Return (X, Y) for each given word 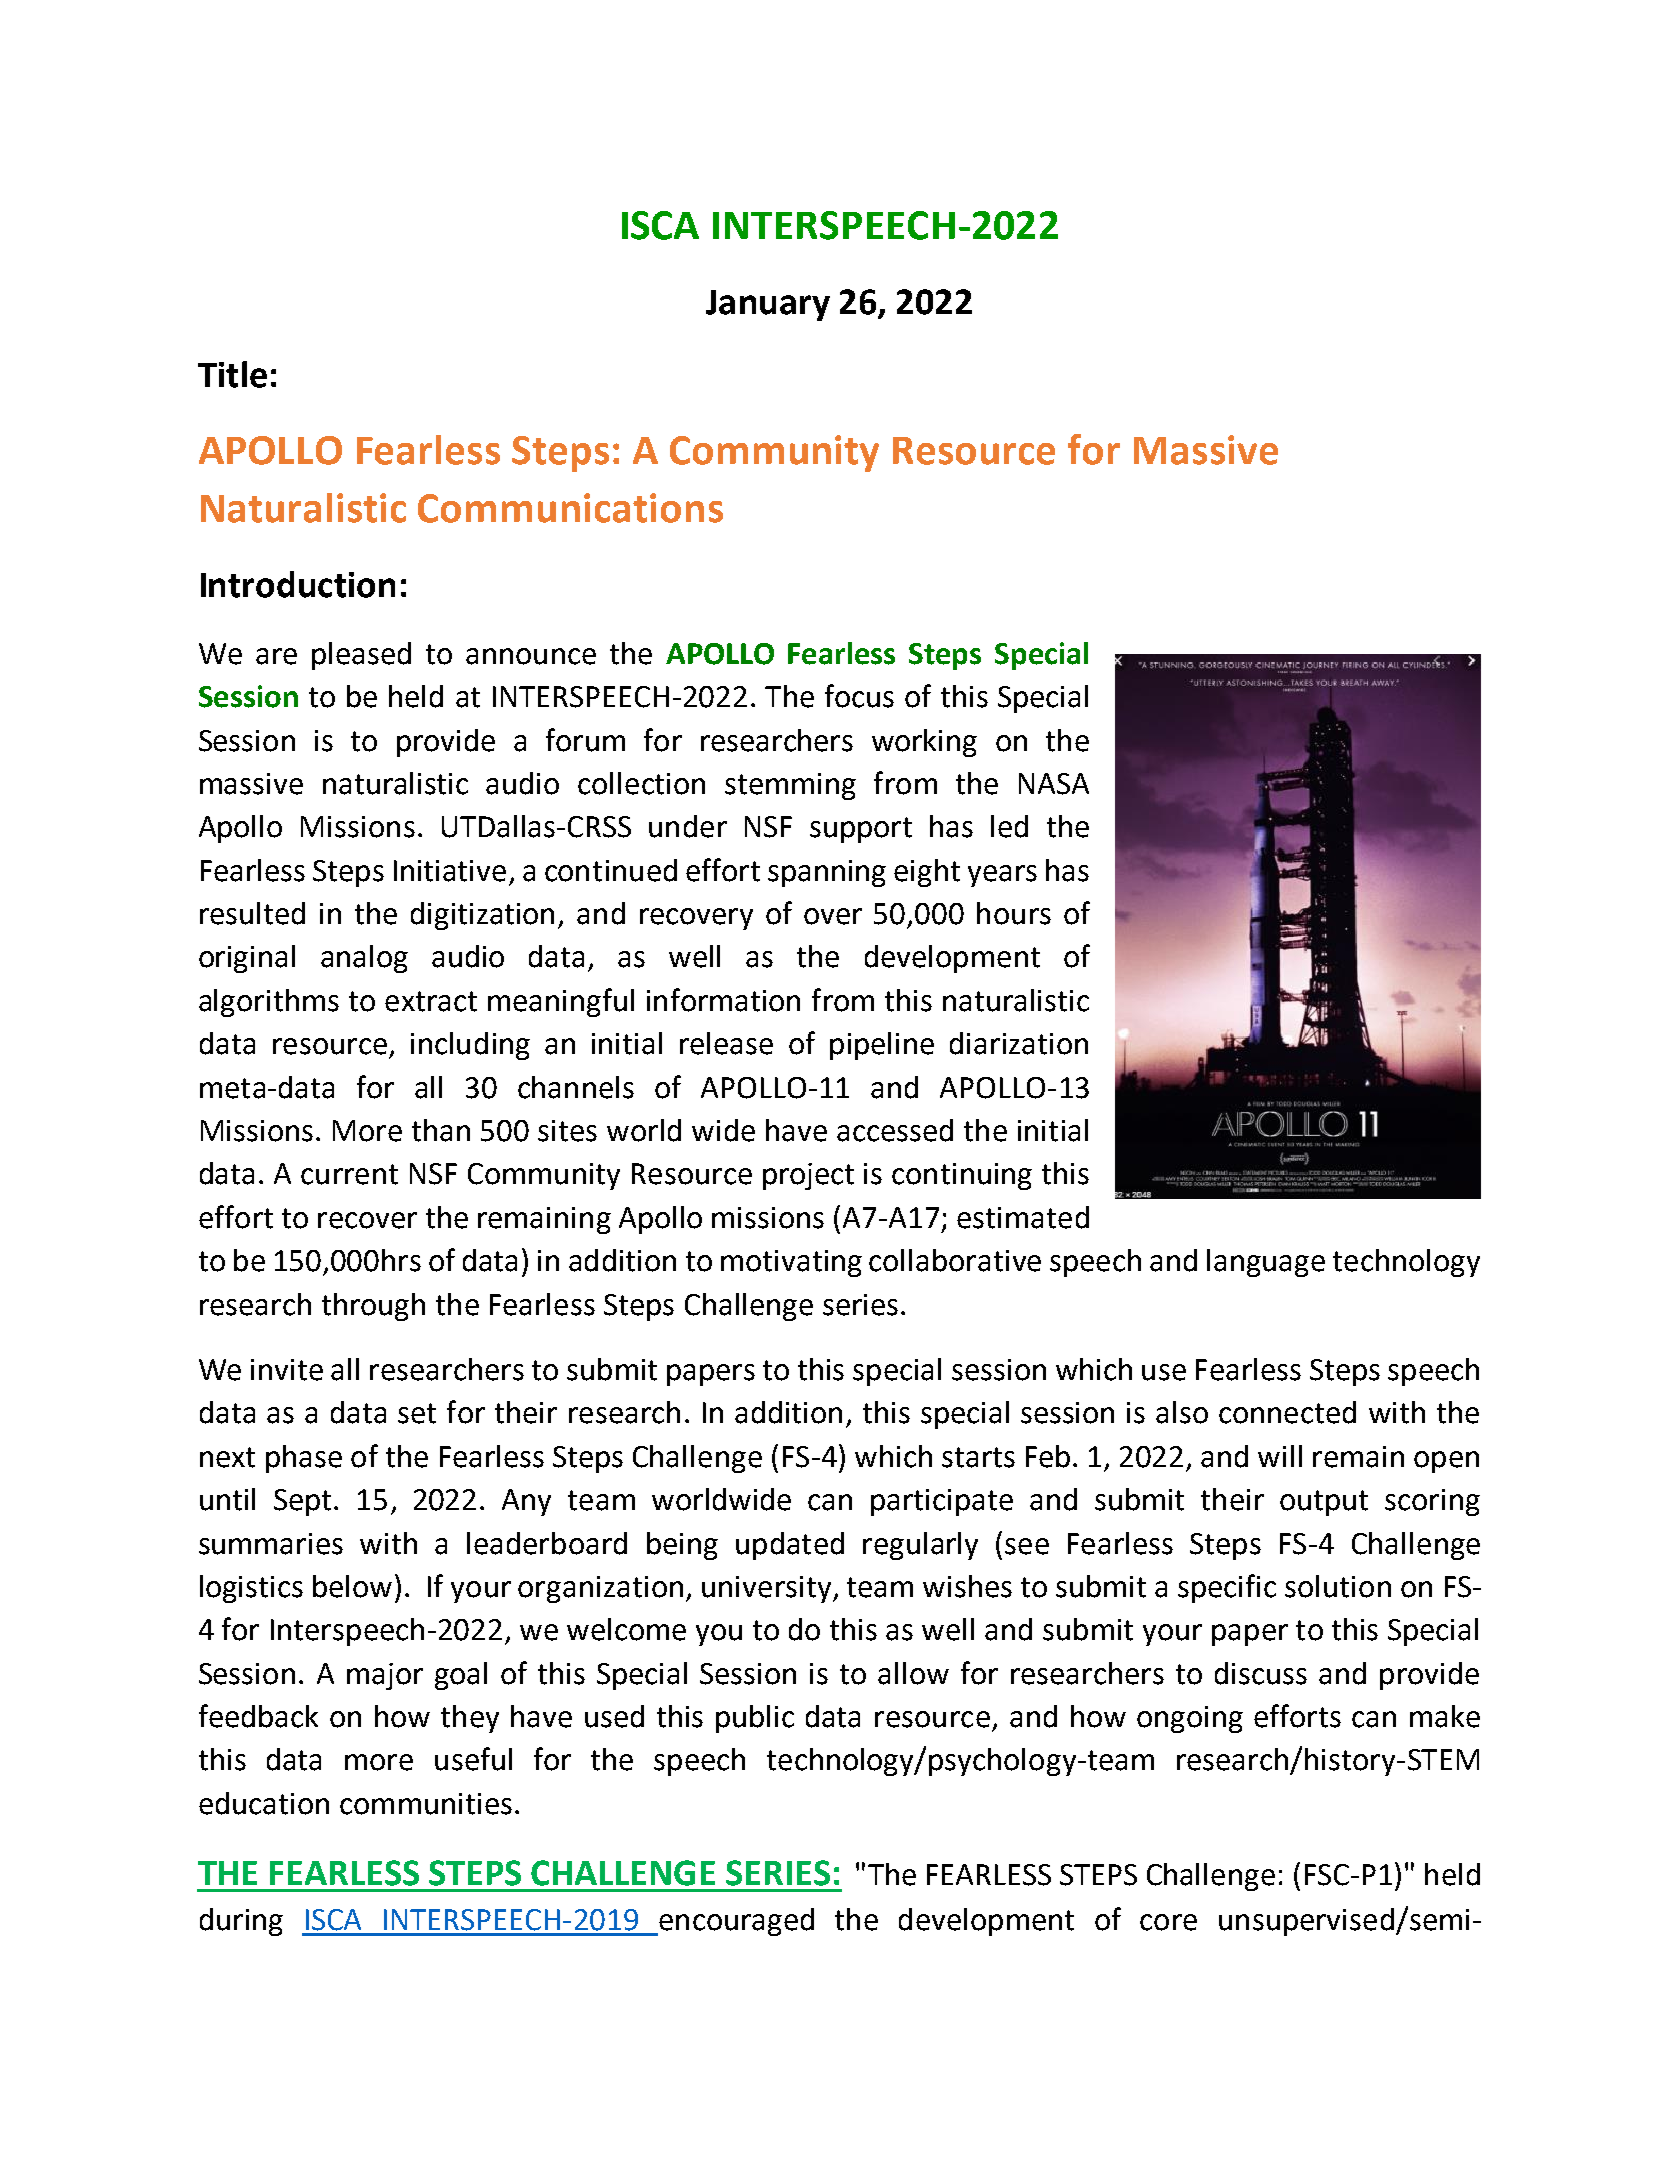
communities (426, 1804)
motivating (791, 1263)
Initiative (450, 871)
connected (1287, 1412)
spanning (827, 873)
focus (859, 696)
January (768, 305)
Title (232, 374)
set (417, 1413)
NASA (1054, 784)
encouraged (735, 1922)
